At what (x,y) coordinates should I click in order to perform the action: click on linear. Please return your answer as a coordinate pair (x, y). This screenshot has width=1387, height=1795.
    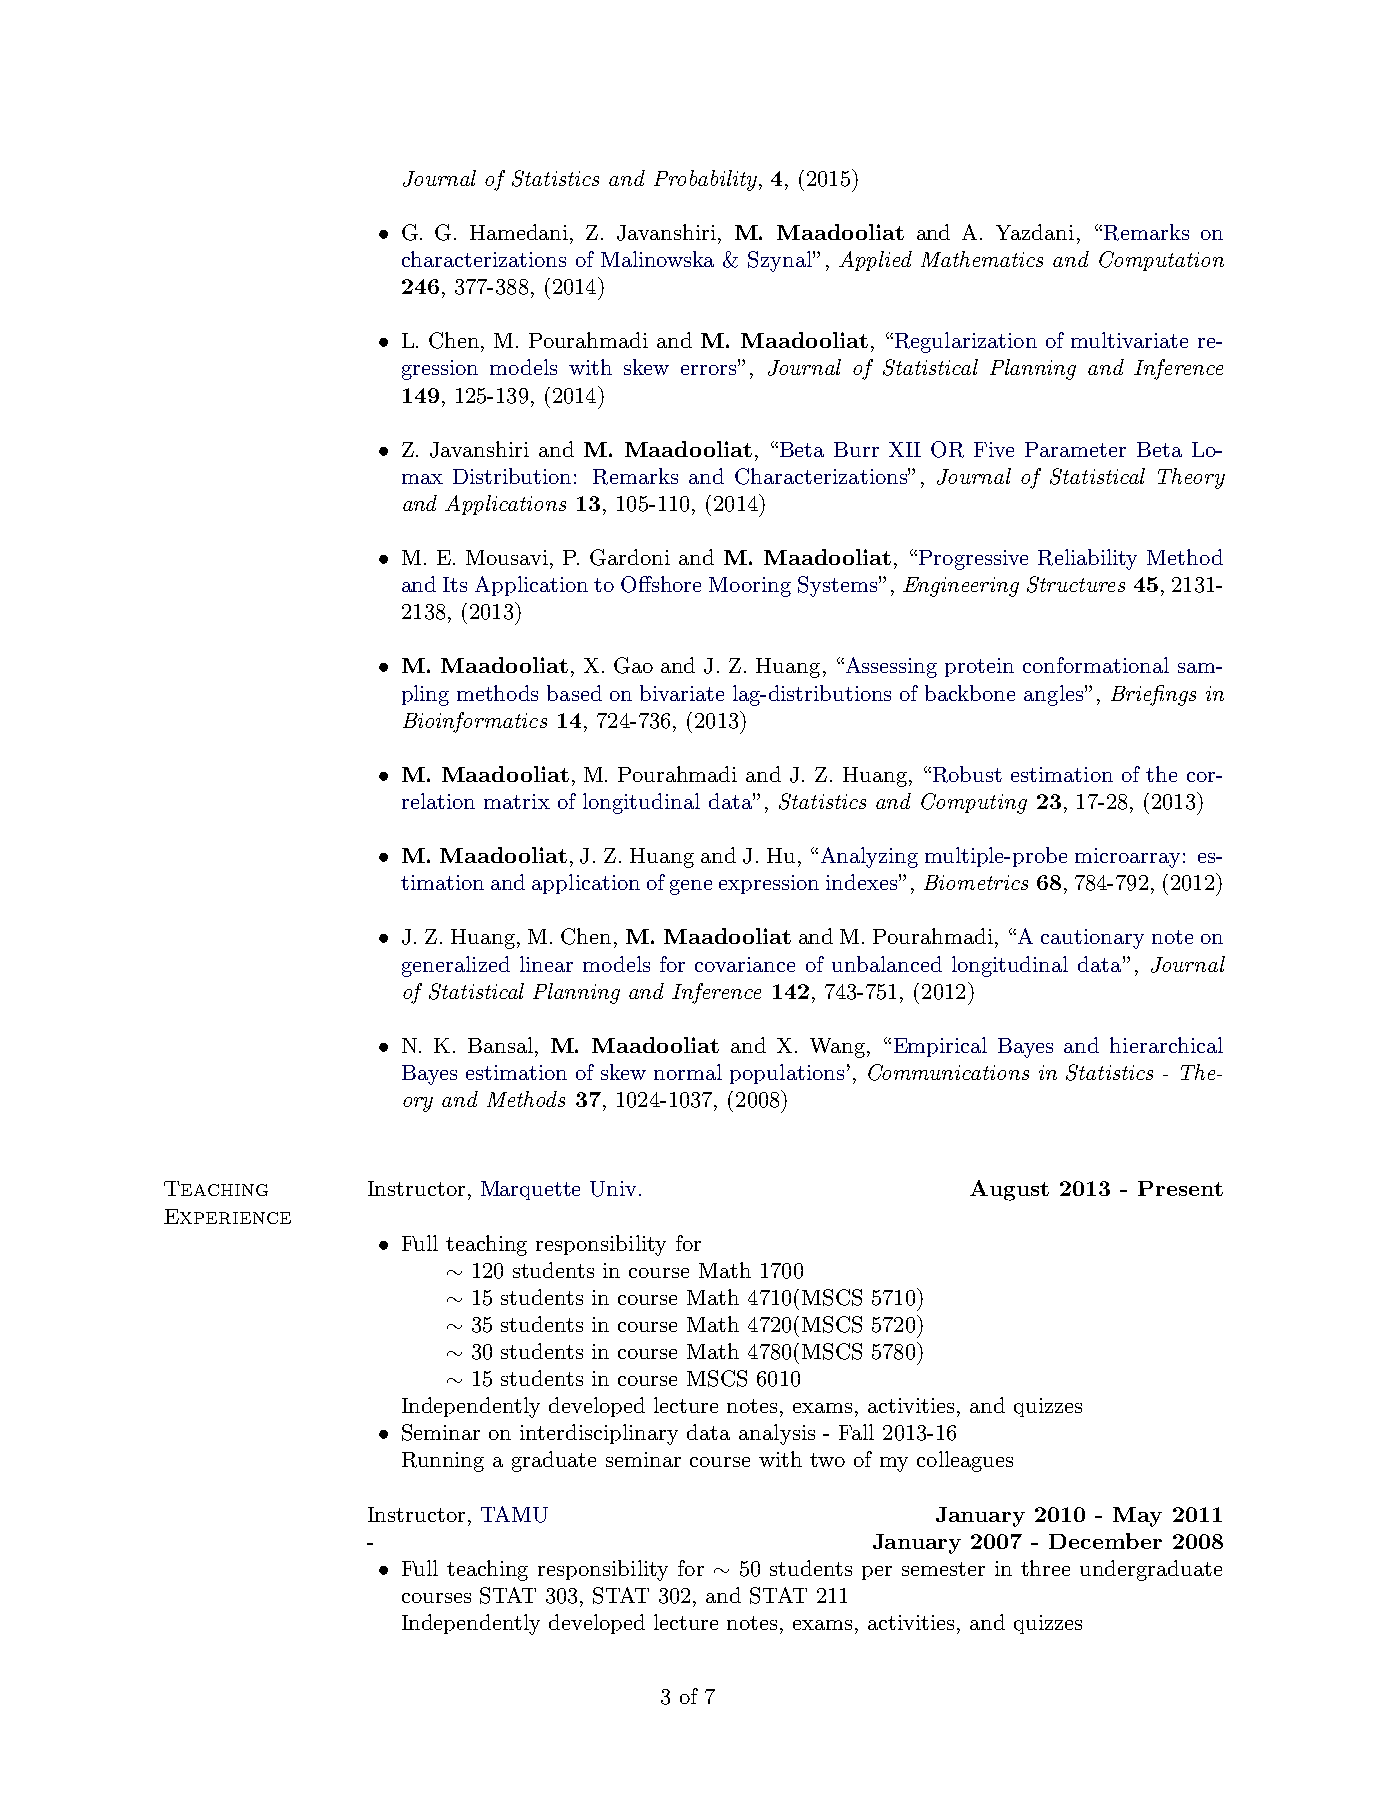
    Looking at the image, I should click on (546, 964).
